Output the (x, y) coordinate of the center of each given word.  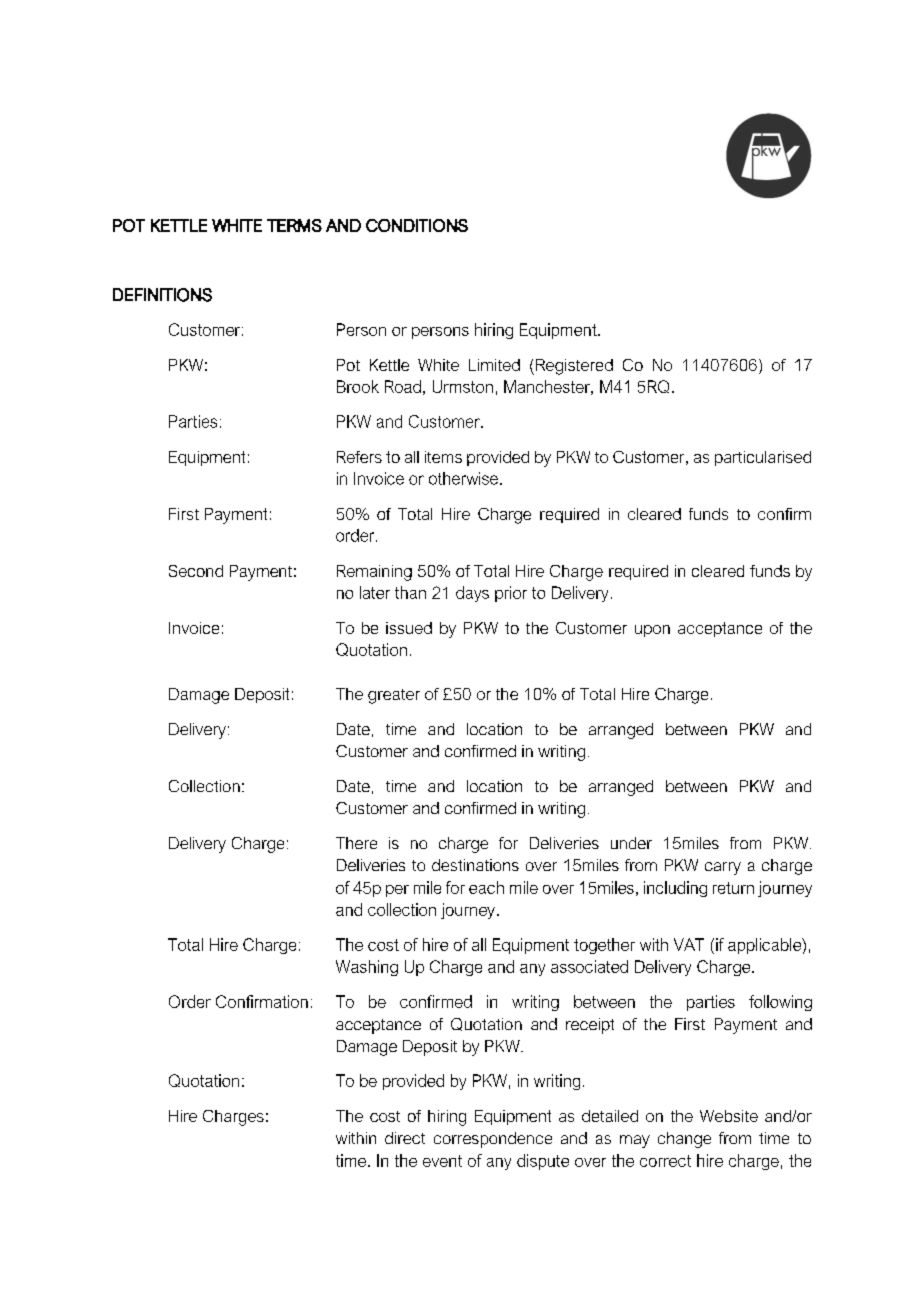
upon (652, 631)
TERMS (294, 225)
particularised (763, 458)
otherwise (465, 478)
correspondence (493, 1140)
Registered (574, 367)
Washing (367, 968)
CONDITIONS (417, 225)
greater (394, 696)
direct (405, 1138)
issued (409, 628)
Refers (359, 457)
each (486, 887)
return (733, 888)
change (684, 1140)
